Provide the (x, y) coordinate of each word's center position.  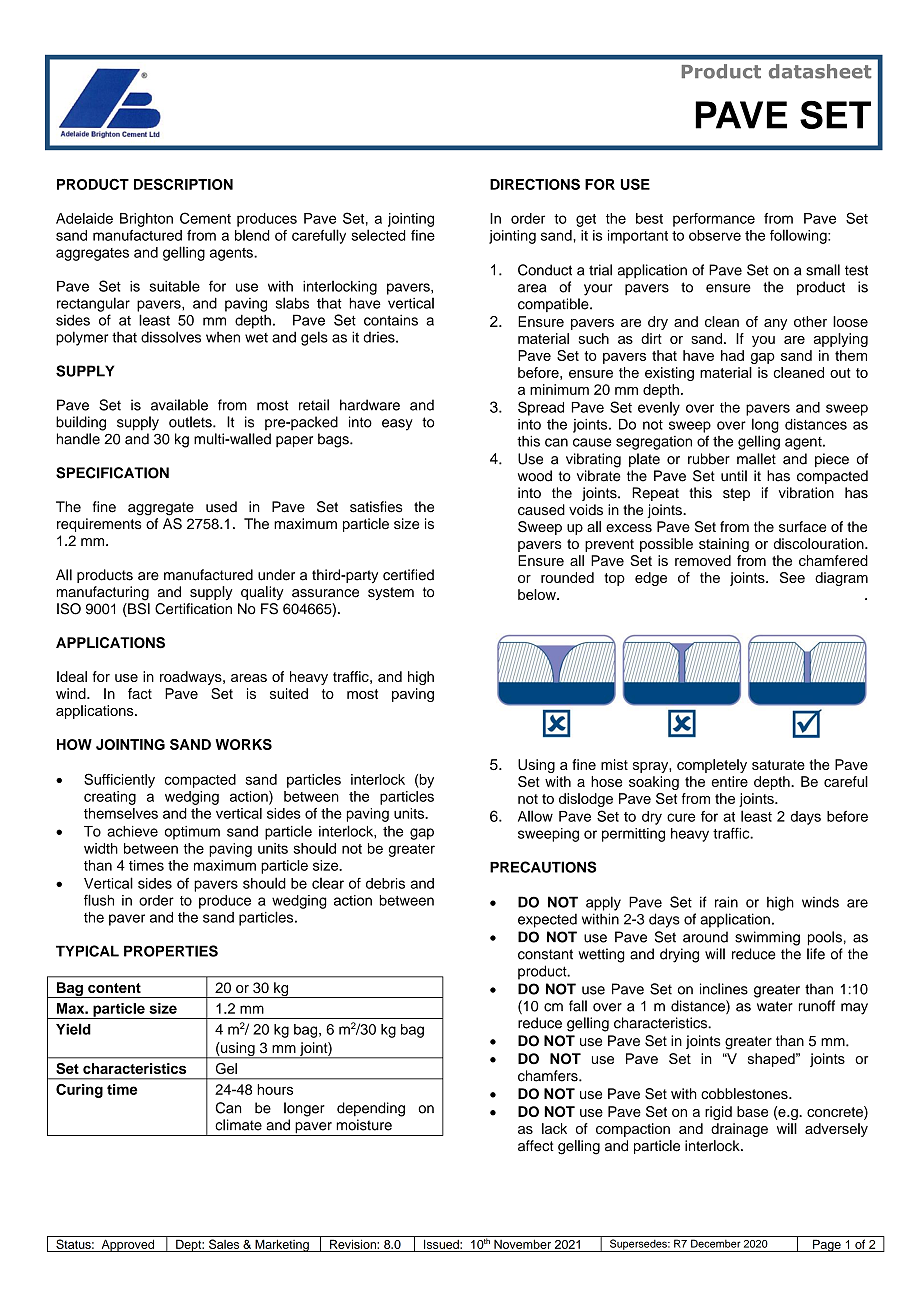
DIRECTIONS (535, 184)
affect (536, 1146)
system (391, 593)
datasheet (820, 71)
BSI (138, 610)
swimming (767, 938)
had (732, 355)
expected (547, 920)
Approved (128, 1245)
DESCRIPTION (183, 184)
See (792, 577)
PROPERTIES (171, 951)
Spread (541, 408)
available (179, 405)
